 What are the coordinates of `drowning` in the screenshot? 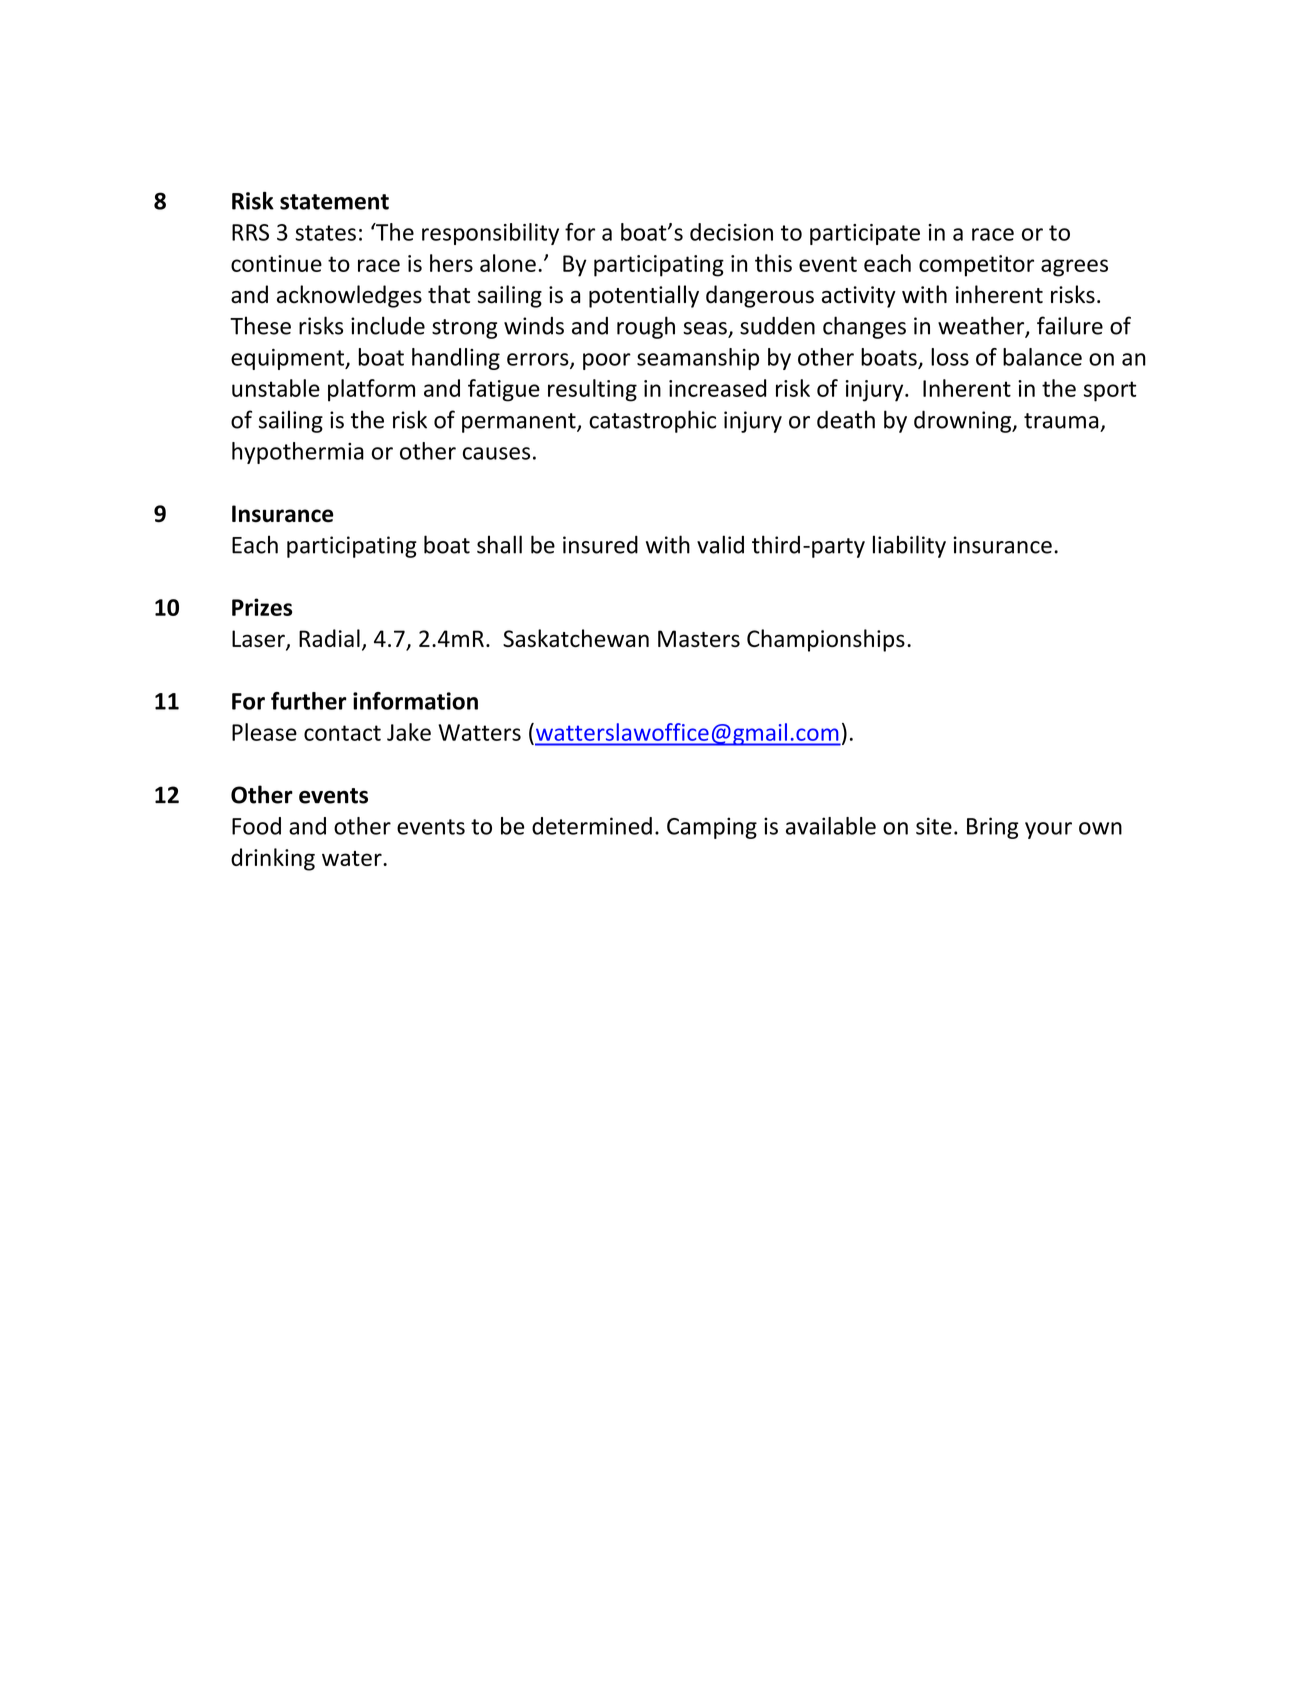 It's located at (964, 421).
